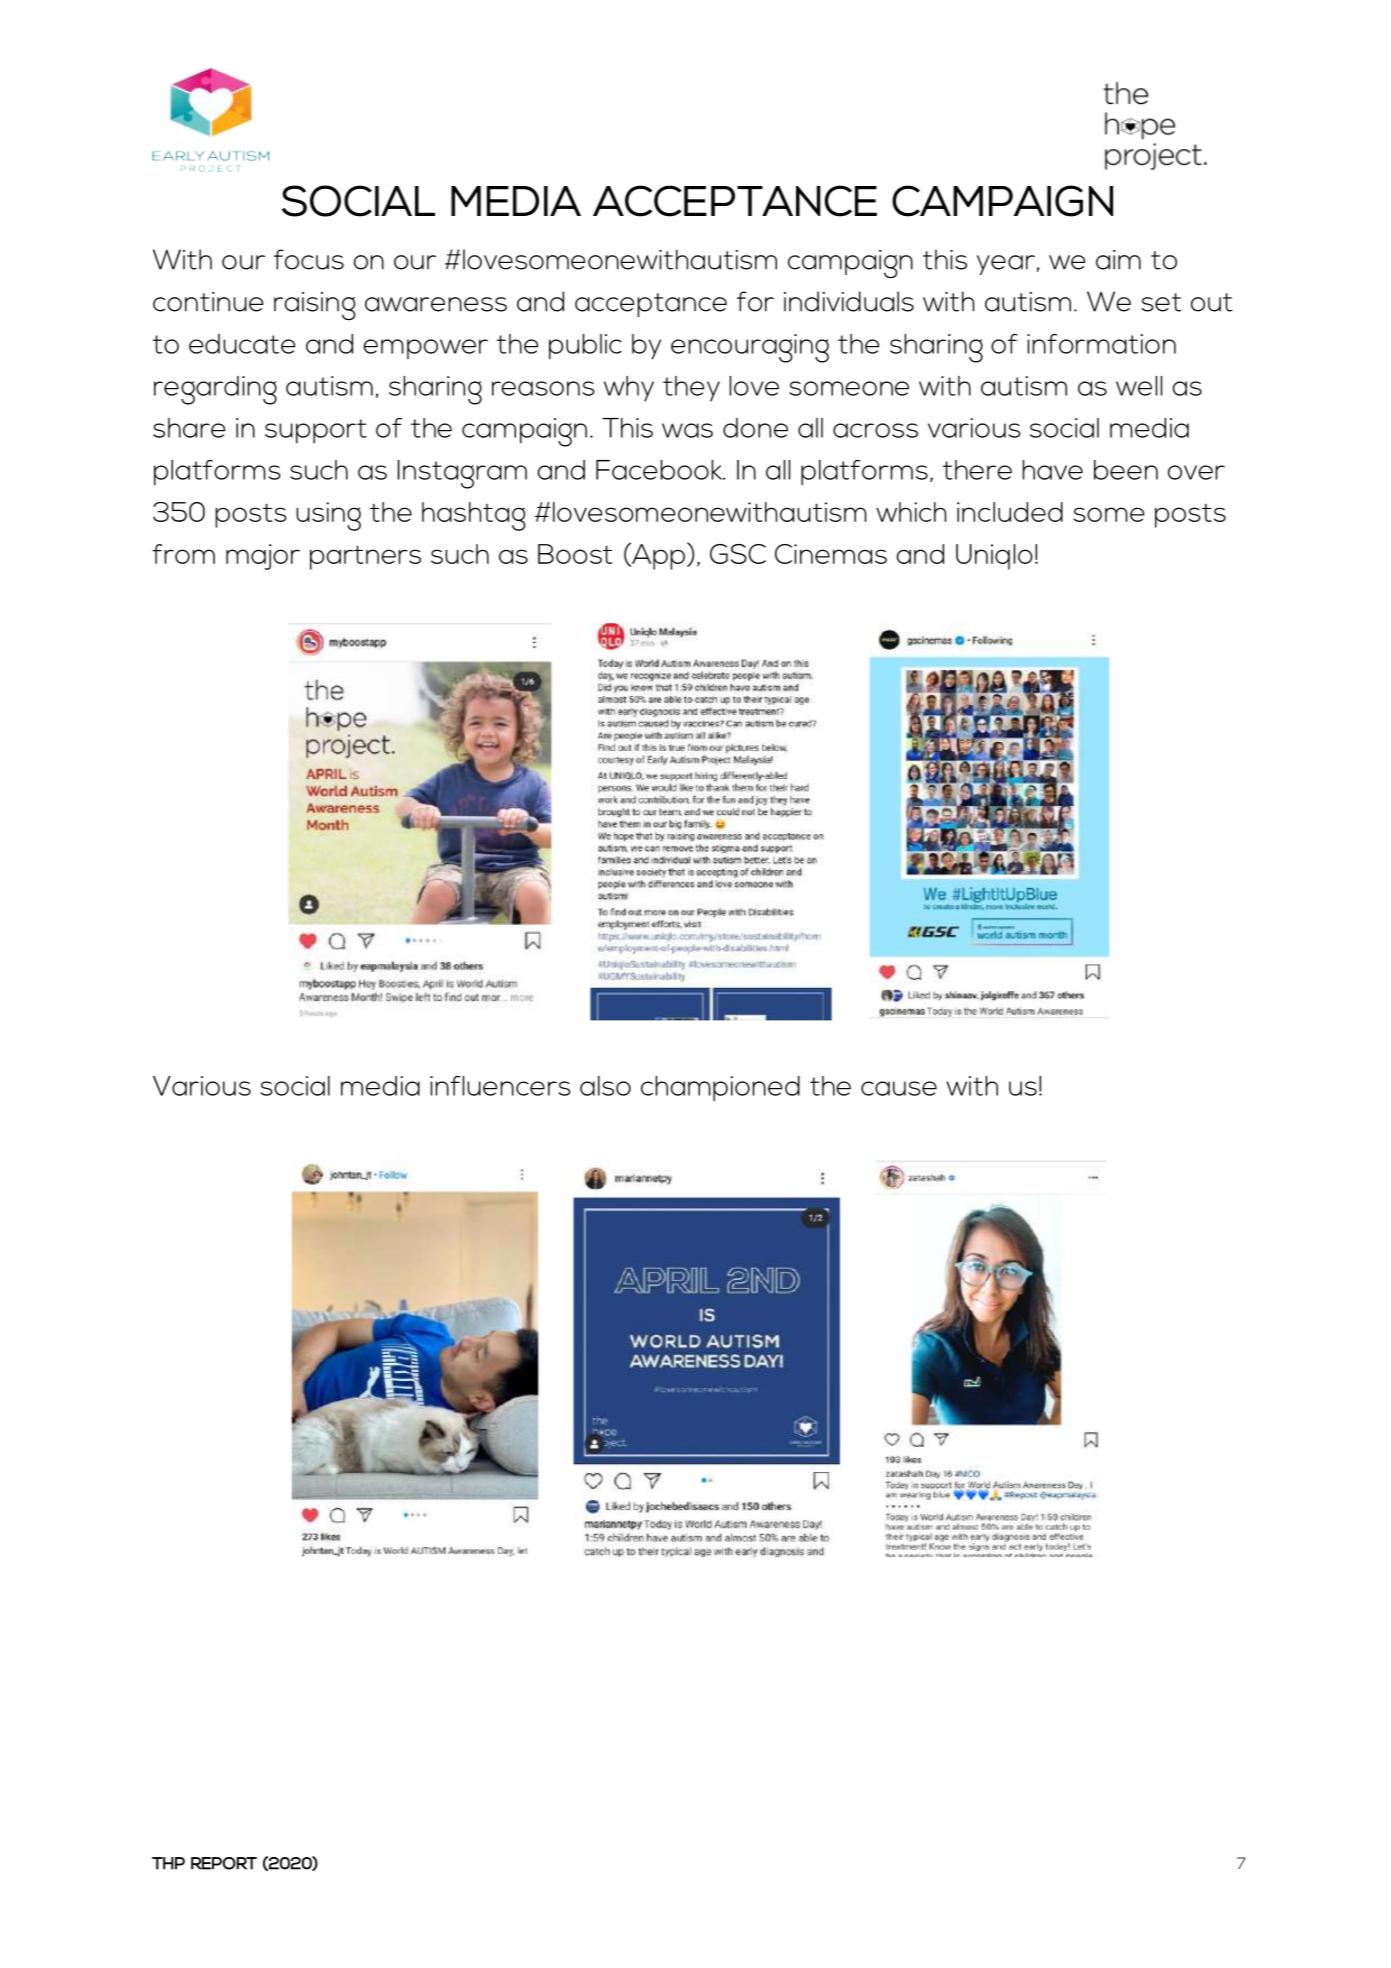  What do you see at coordinates (1101, 344) in the screenshot?
I see `information` at bounding box center [1101, 344].
